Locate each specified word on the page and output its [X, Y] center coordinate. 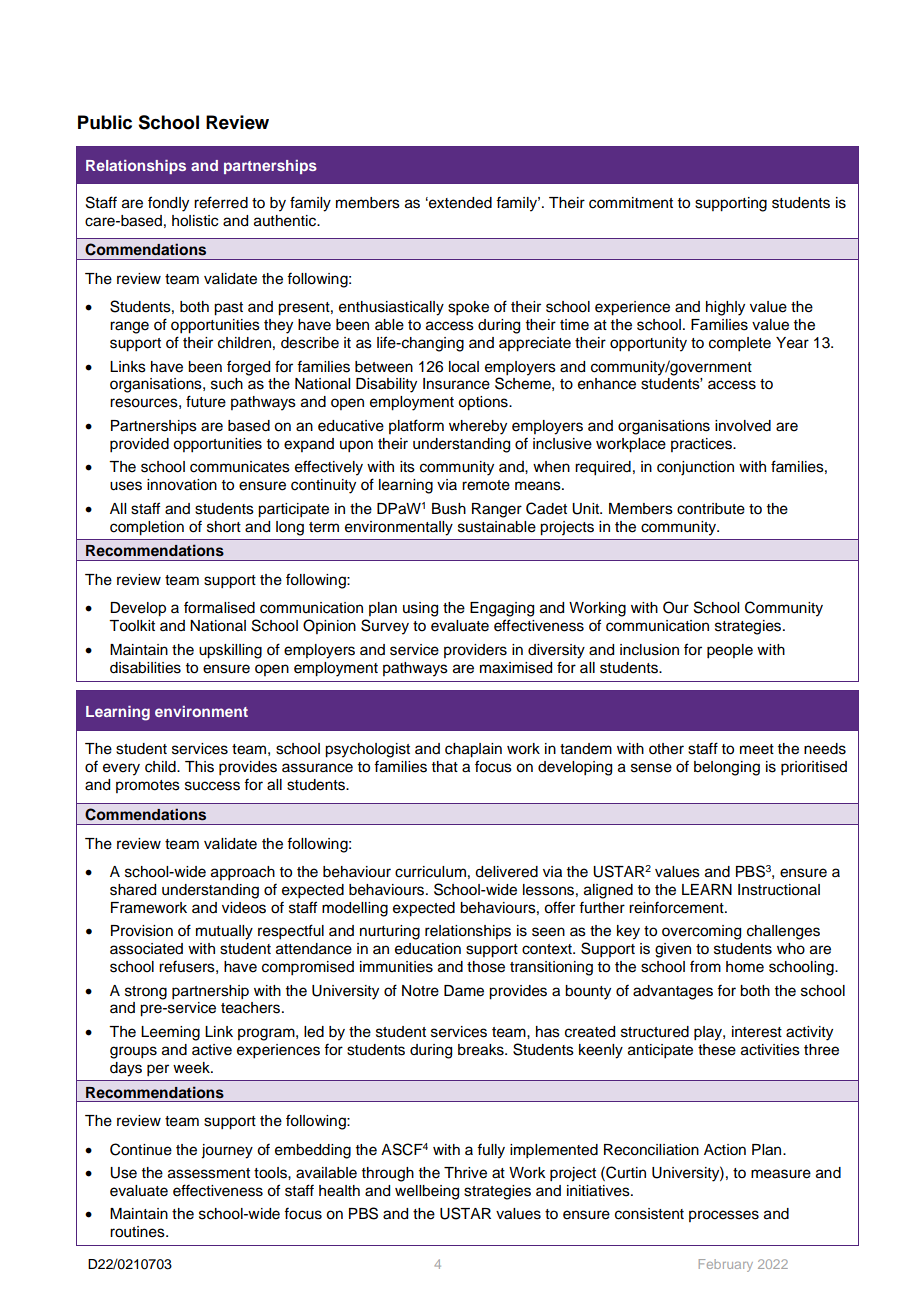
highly [725, 308]
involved [743, 426]
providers [475, 651]
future [206, 401]
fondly [168, 204]
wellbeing [427, 1192]
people [730, 651]
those [486, 967]
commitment [631, 203]
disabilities [145, 668]
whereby [478, 427]
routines [138, 1232]
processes [724, 1216]
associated [146, 949]
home [745, 967]
